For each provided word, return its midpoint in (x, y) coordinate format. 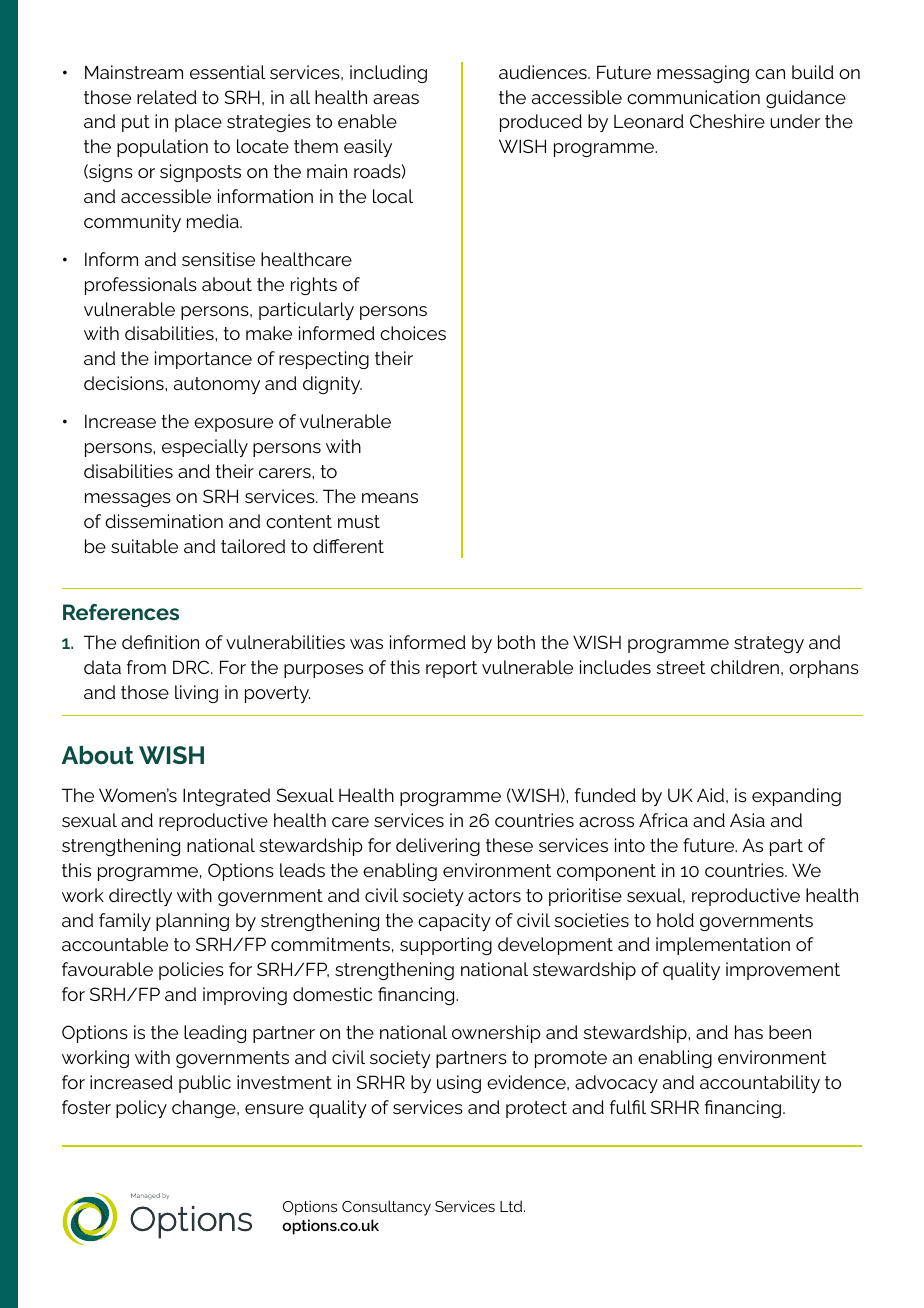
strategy (769, 644)
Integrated (226, 797)
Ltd (512, 1206)
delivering (438, 847)
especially (205, 448)
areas (396, 99)
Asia (747, 820)
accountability (760, 1084)
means (390, 498)
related (167, 97)
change (205, 1109)
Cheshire (727, 121)
